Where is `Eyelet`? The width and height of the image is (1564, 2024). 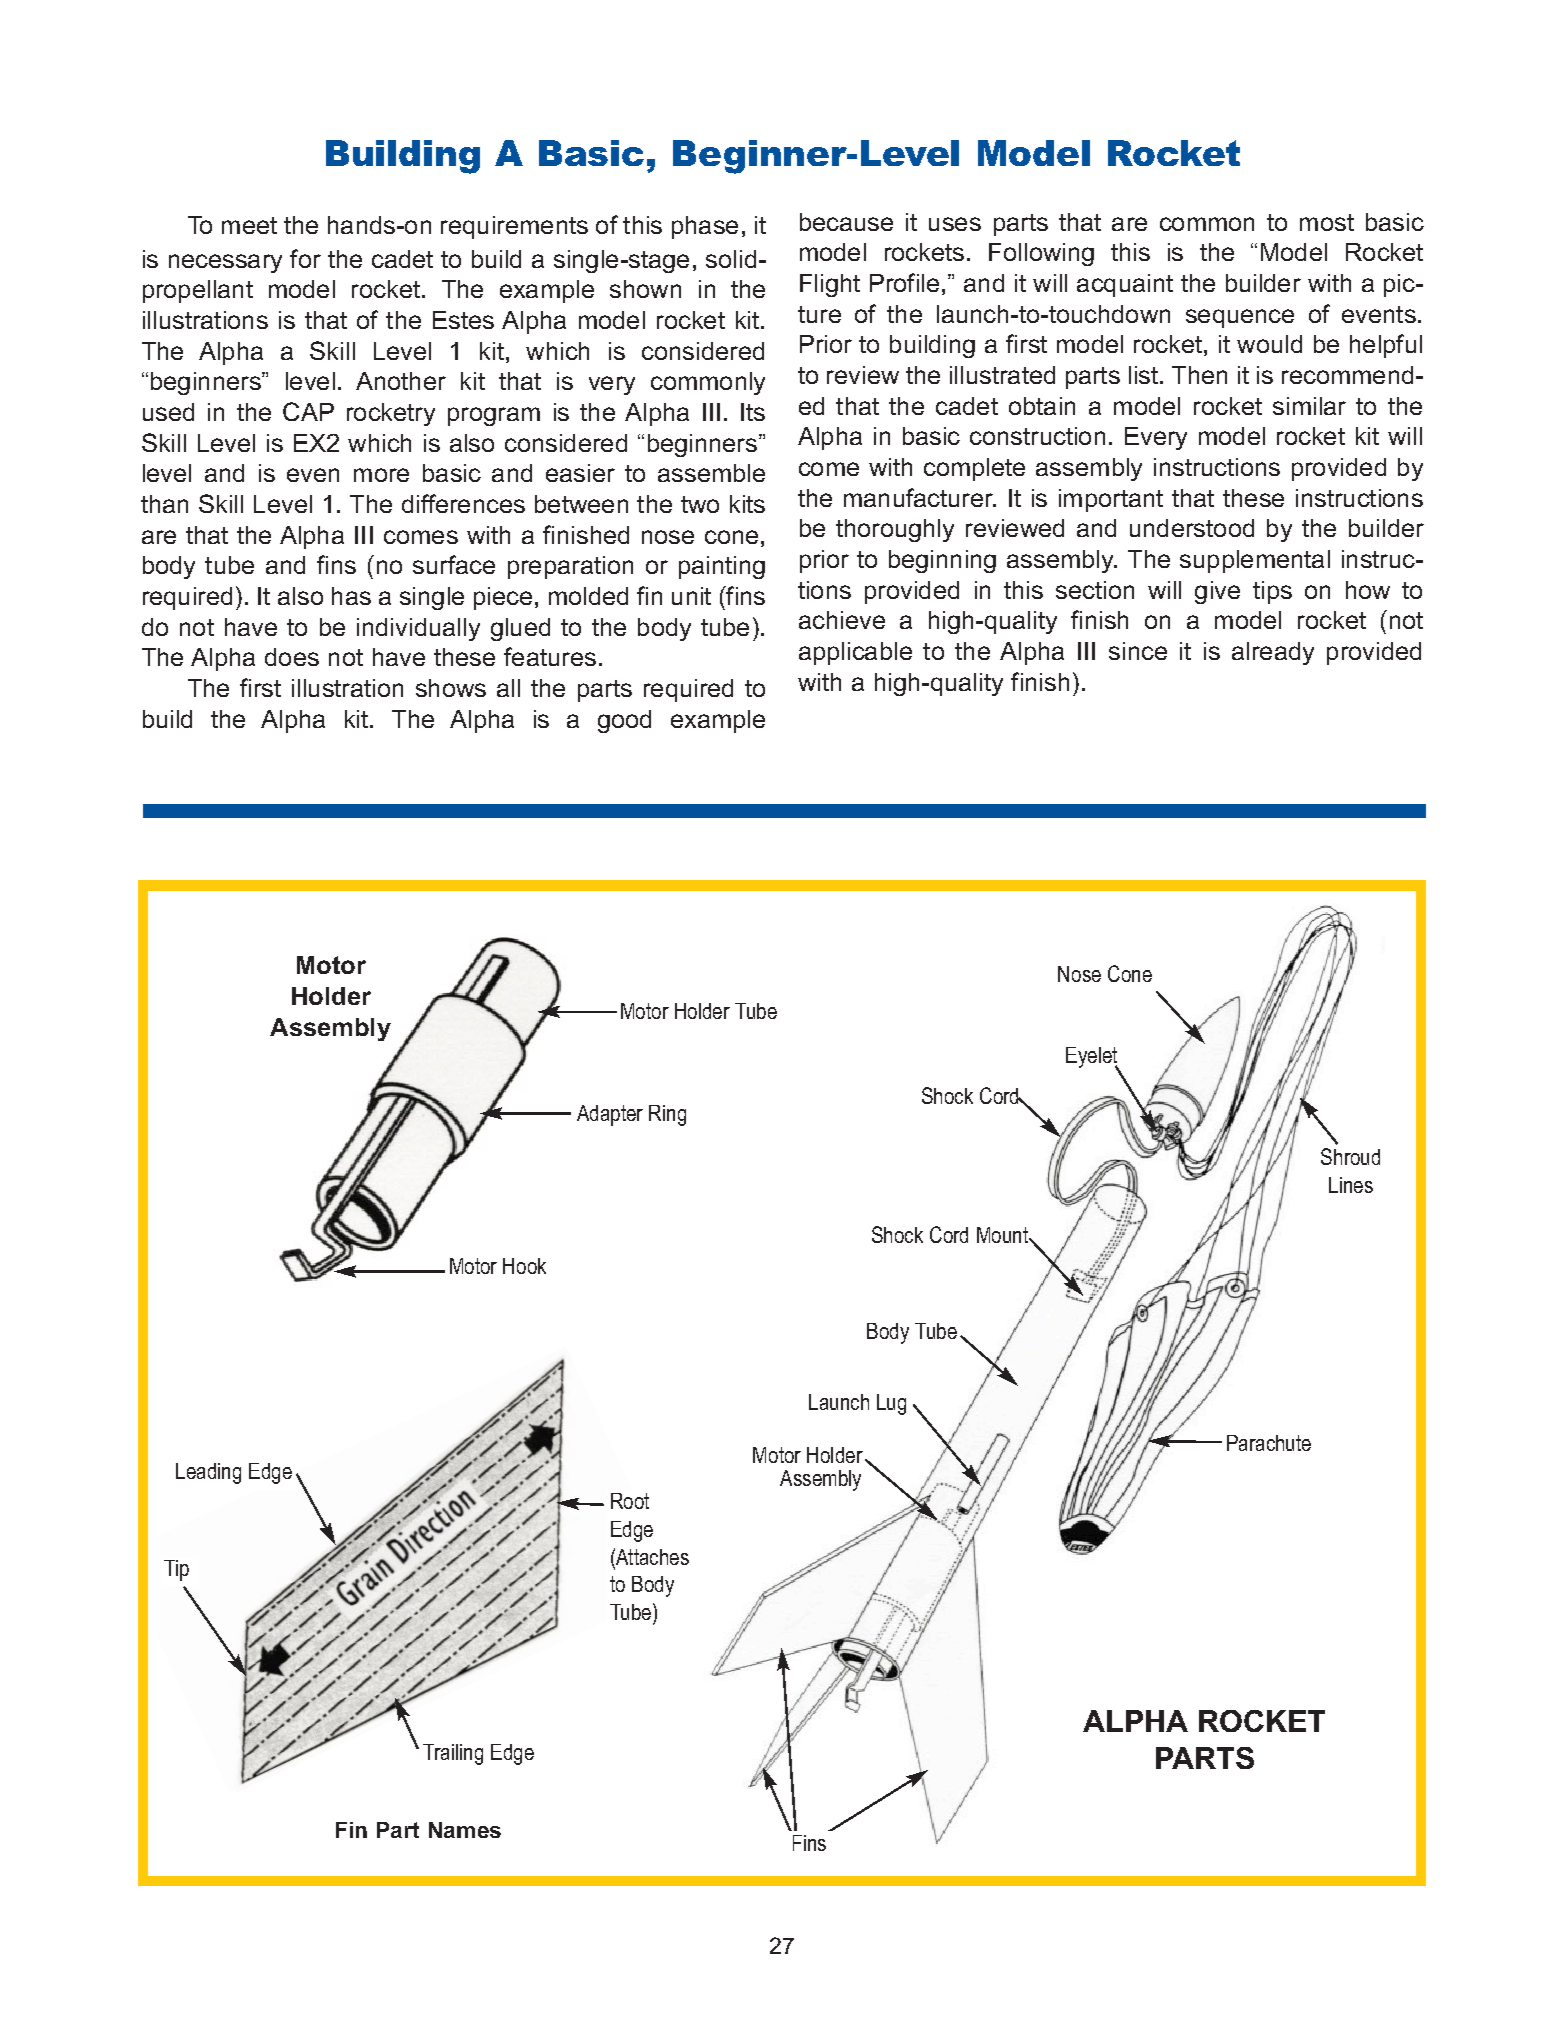
Eyelet is located at coordinates (1092, 1058).
